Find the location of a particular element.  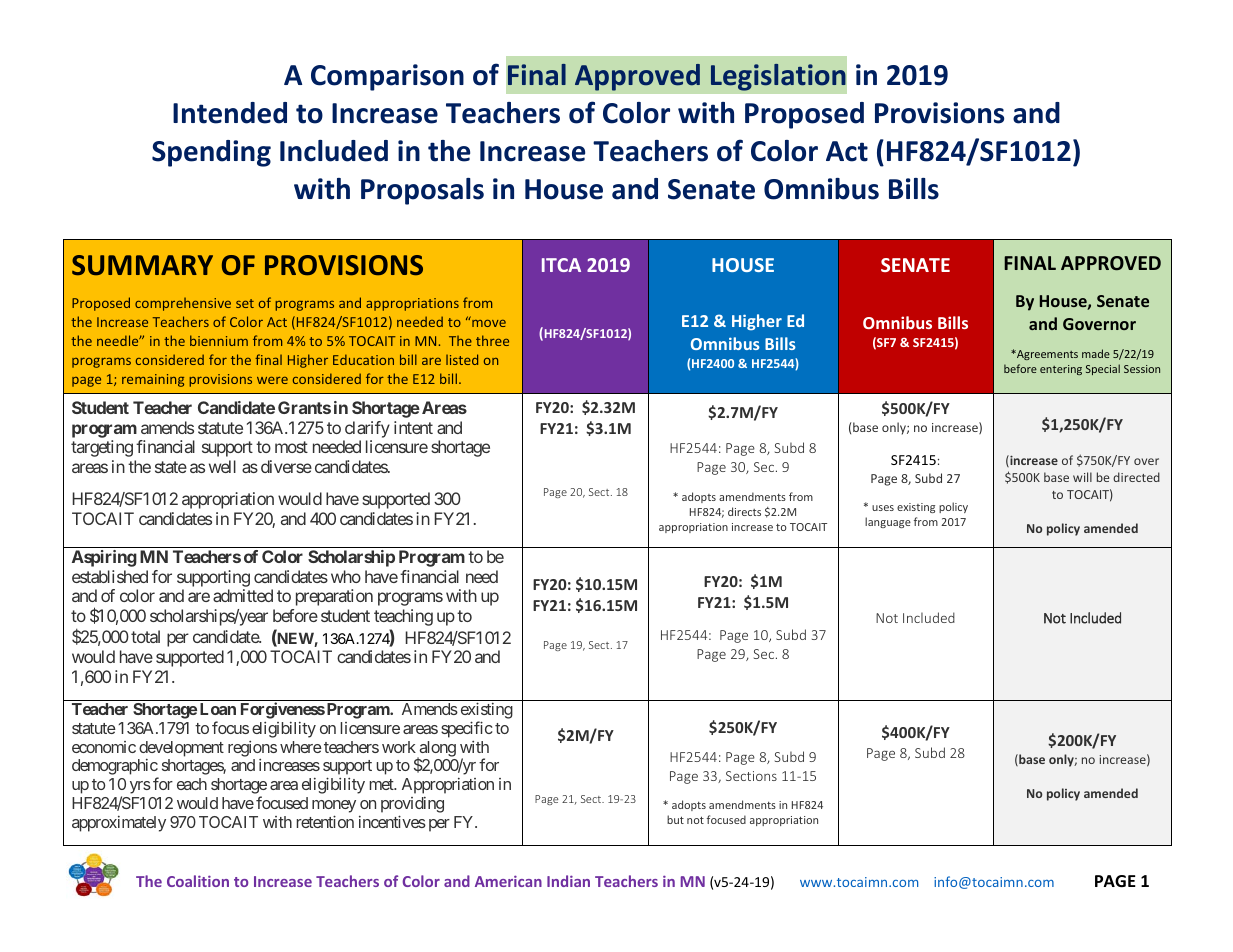

Coalition is located at coordinates (198, 881).
